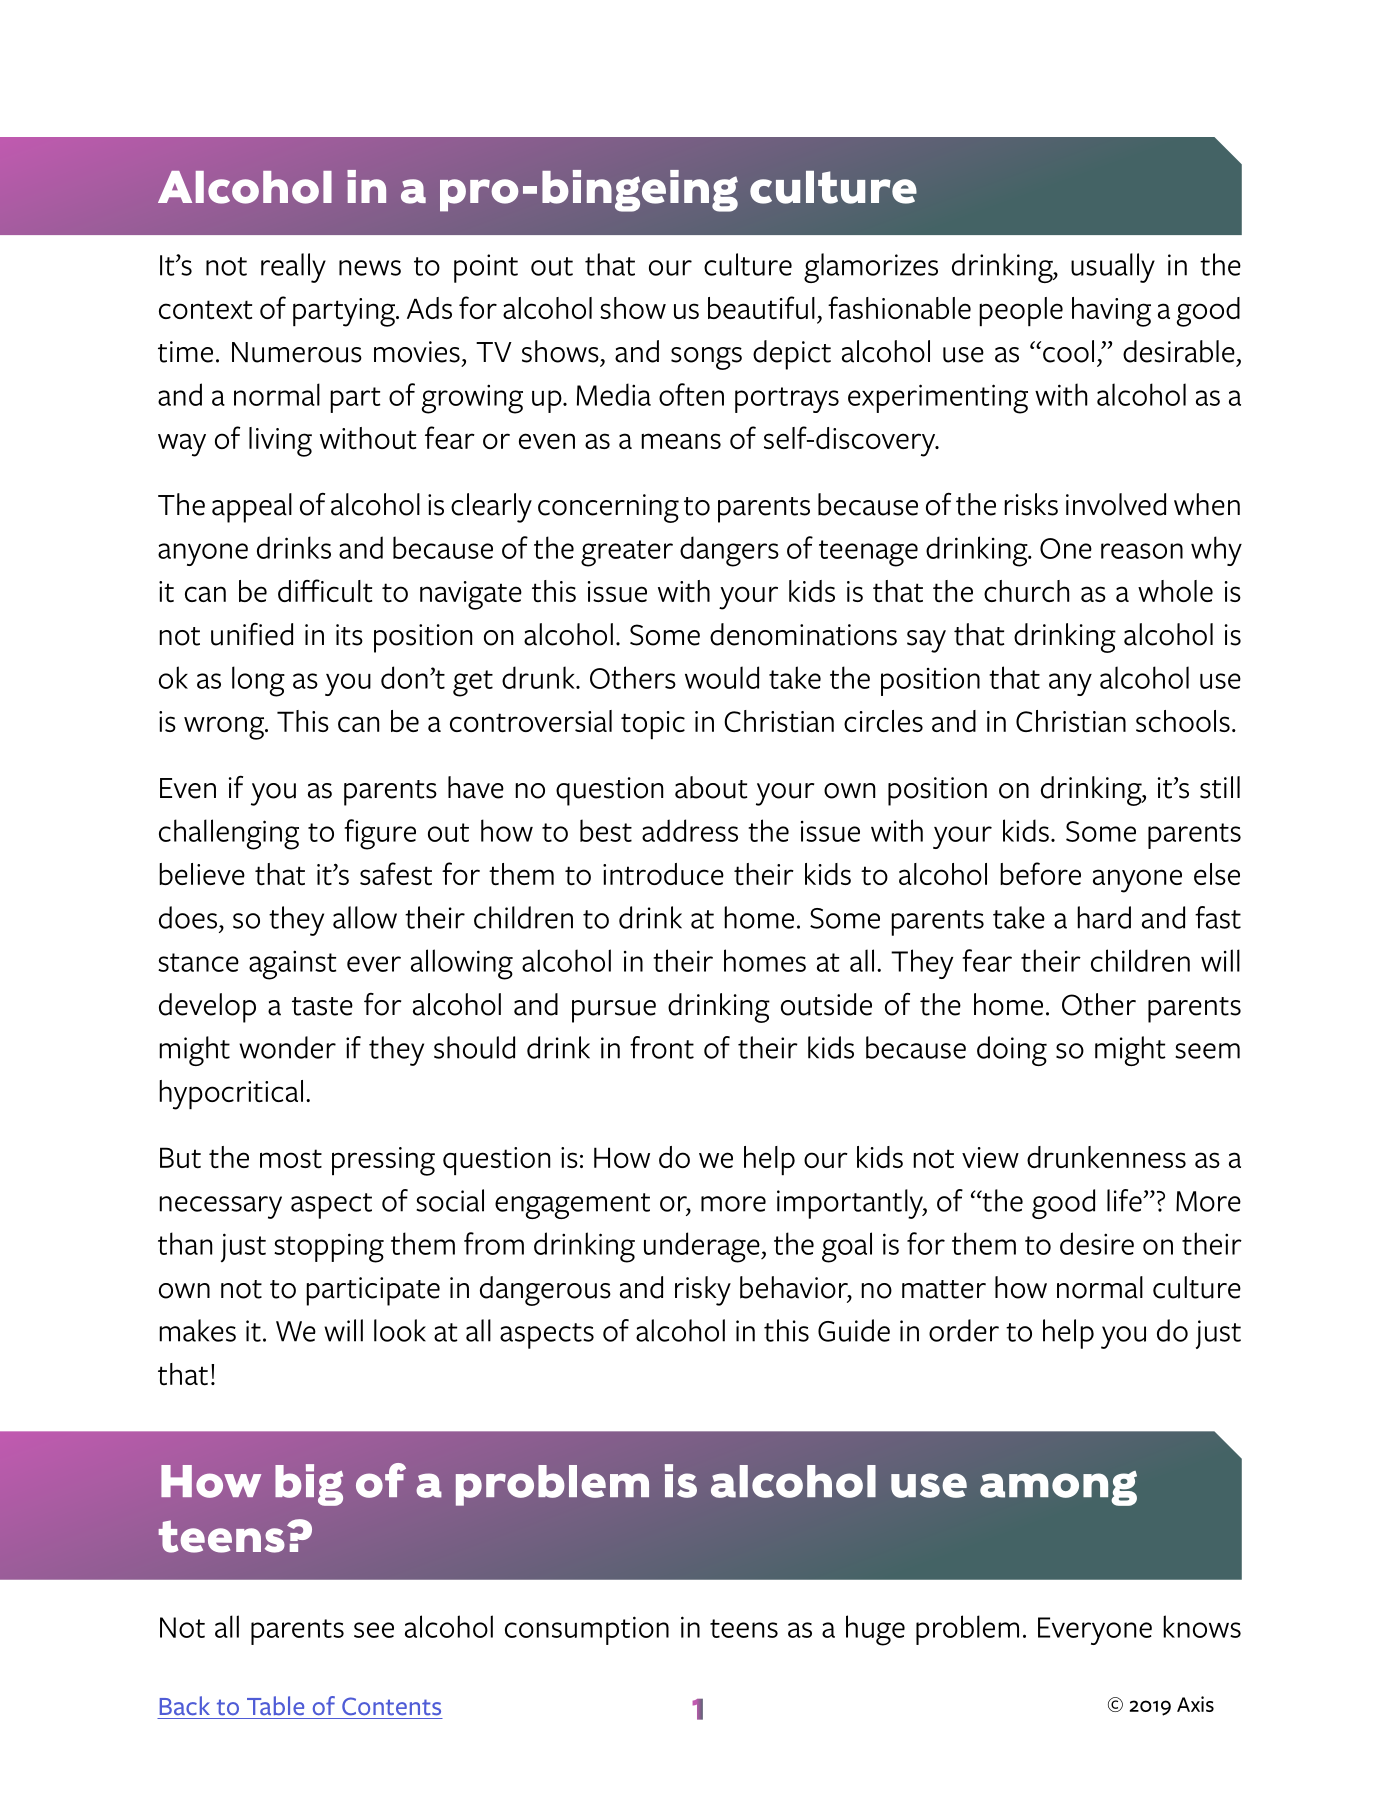 The height and width of the page is (1808, 1397). Describe the element at coordinates (614, 1011) in the page. I see `pursue` at that location.
